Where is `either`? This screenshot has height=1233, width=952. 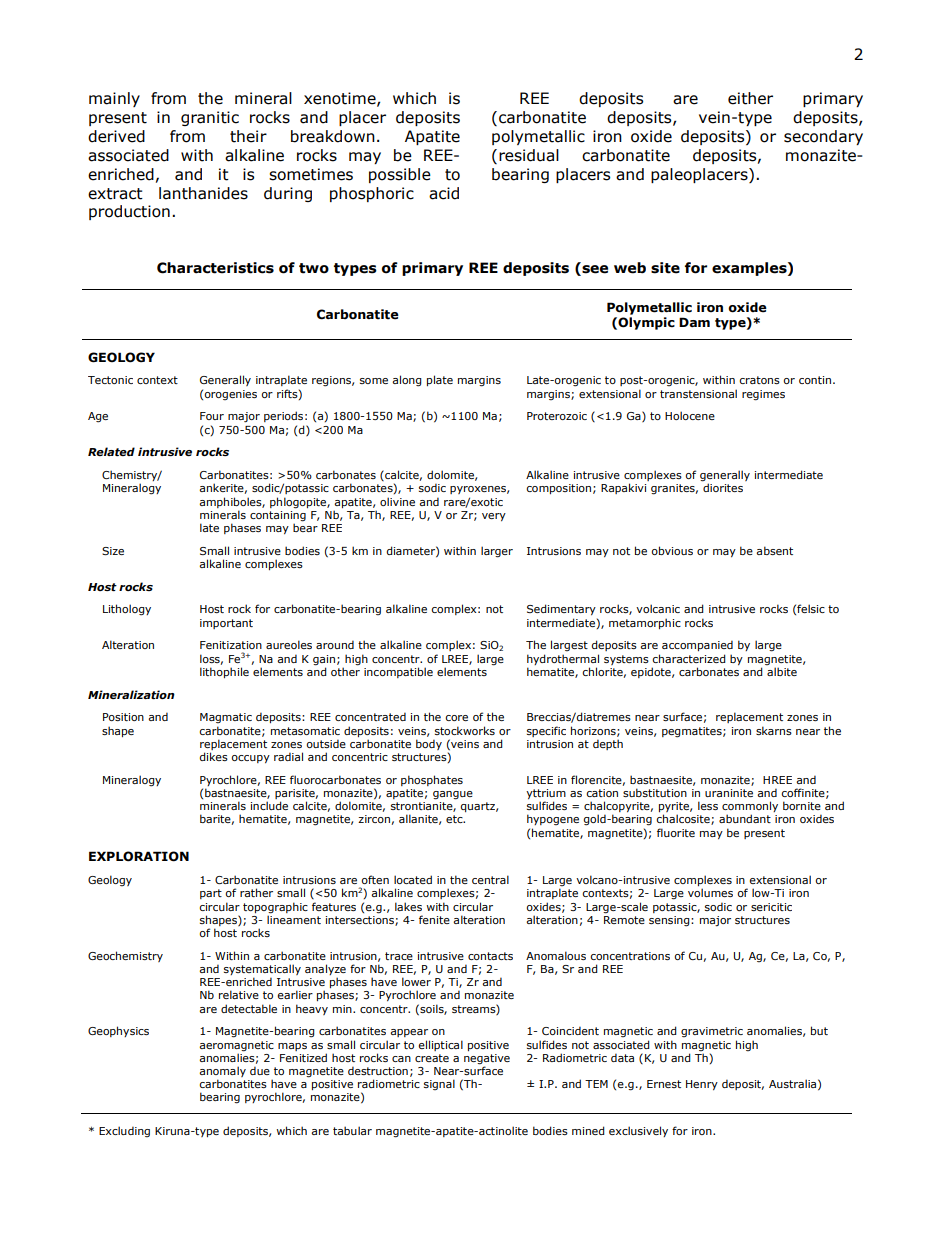
either is located at coordinates (750, 98).
